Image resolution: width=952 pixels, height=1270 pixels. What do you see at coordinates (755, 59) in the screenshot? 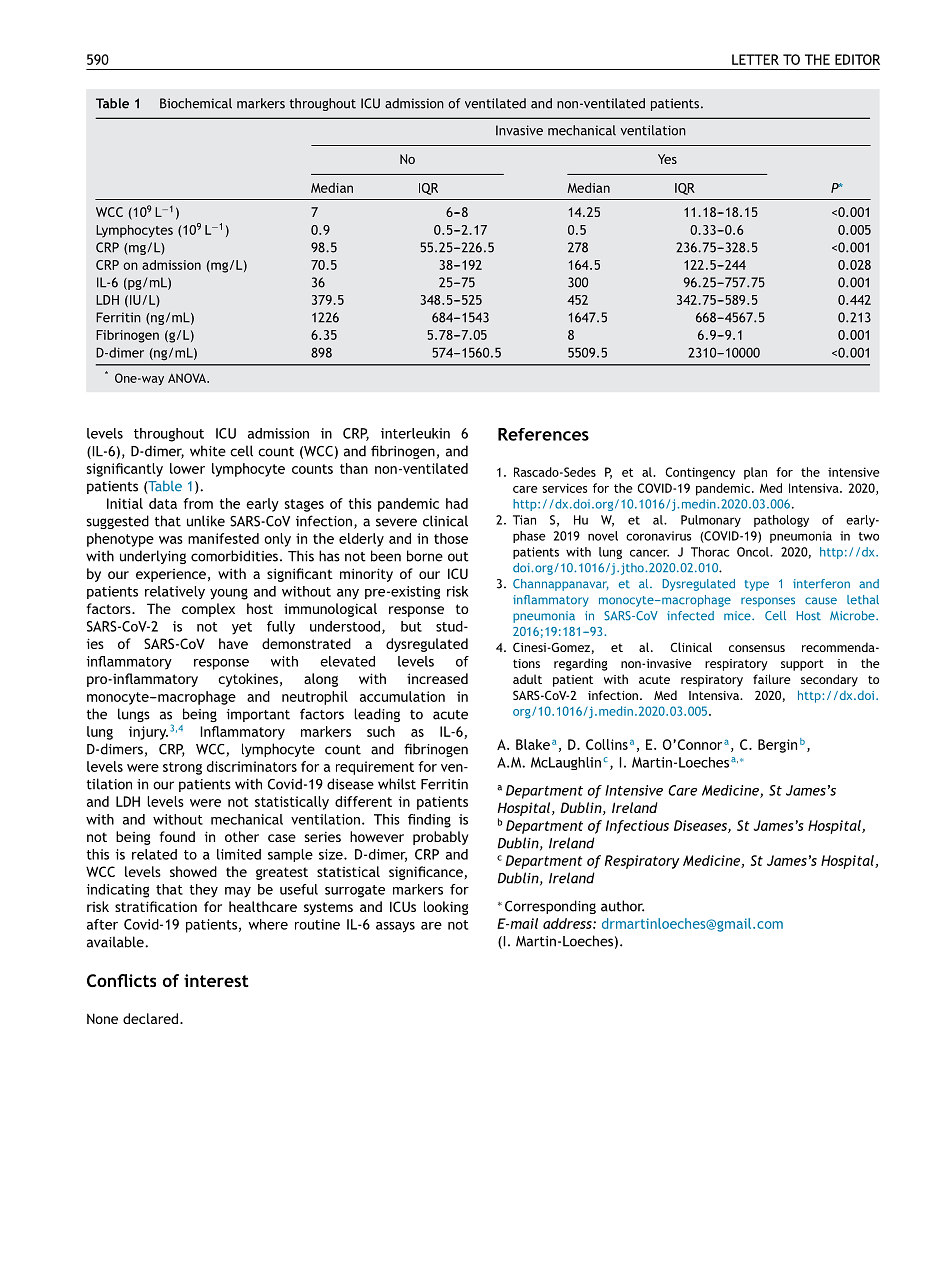
I see `LETTER` at bounding box center [755, 59].
